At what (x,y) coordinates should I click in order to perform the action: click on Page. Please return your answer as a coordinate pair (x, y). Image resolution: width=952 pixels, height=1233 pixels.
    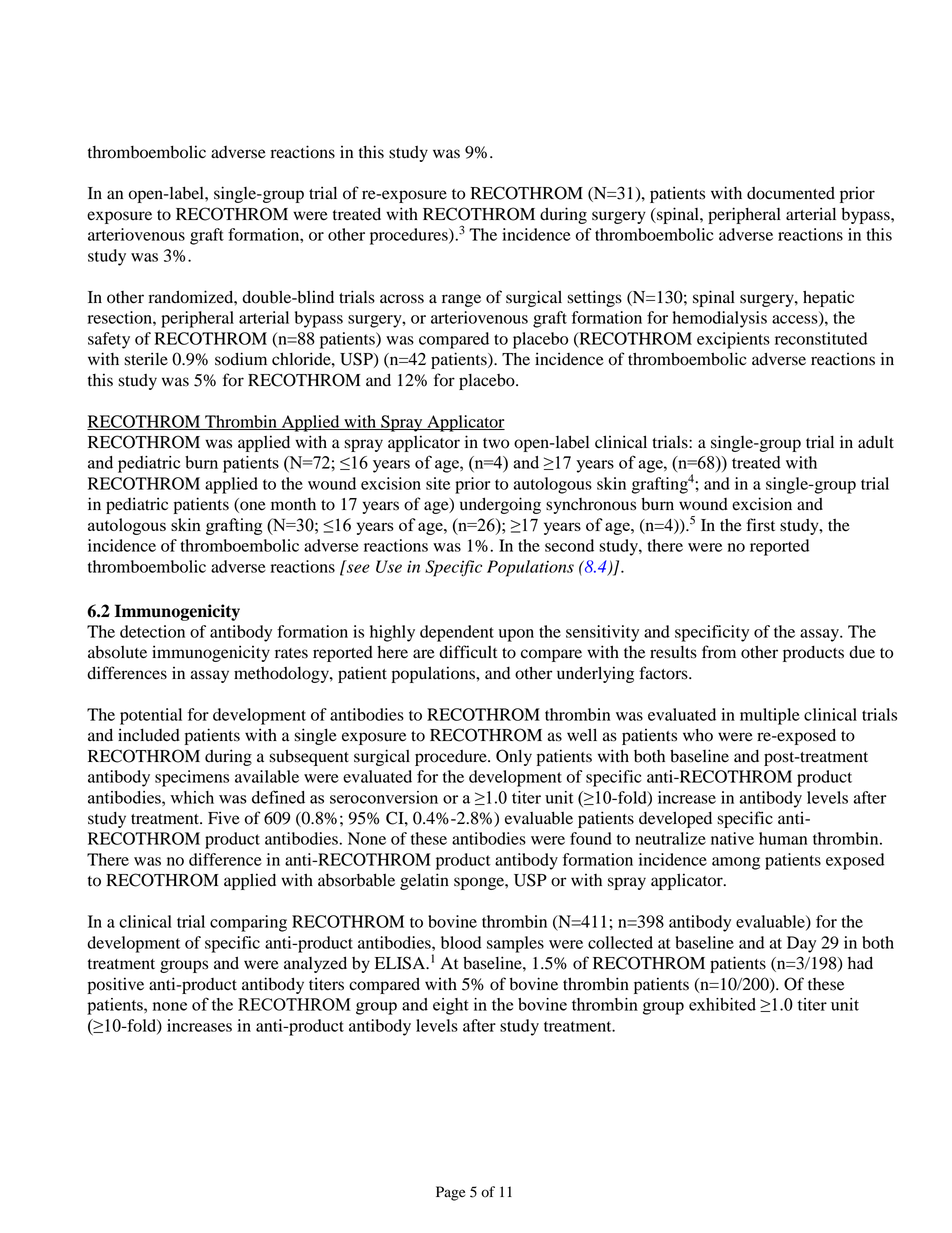
    Looking at the image, I should click on (450, 1193).
